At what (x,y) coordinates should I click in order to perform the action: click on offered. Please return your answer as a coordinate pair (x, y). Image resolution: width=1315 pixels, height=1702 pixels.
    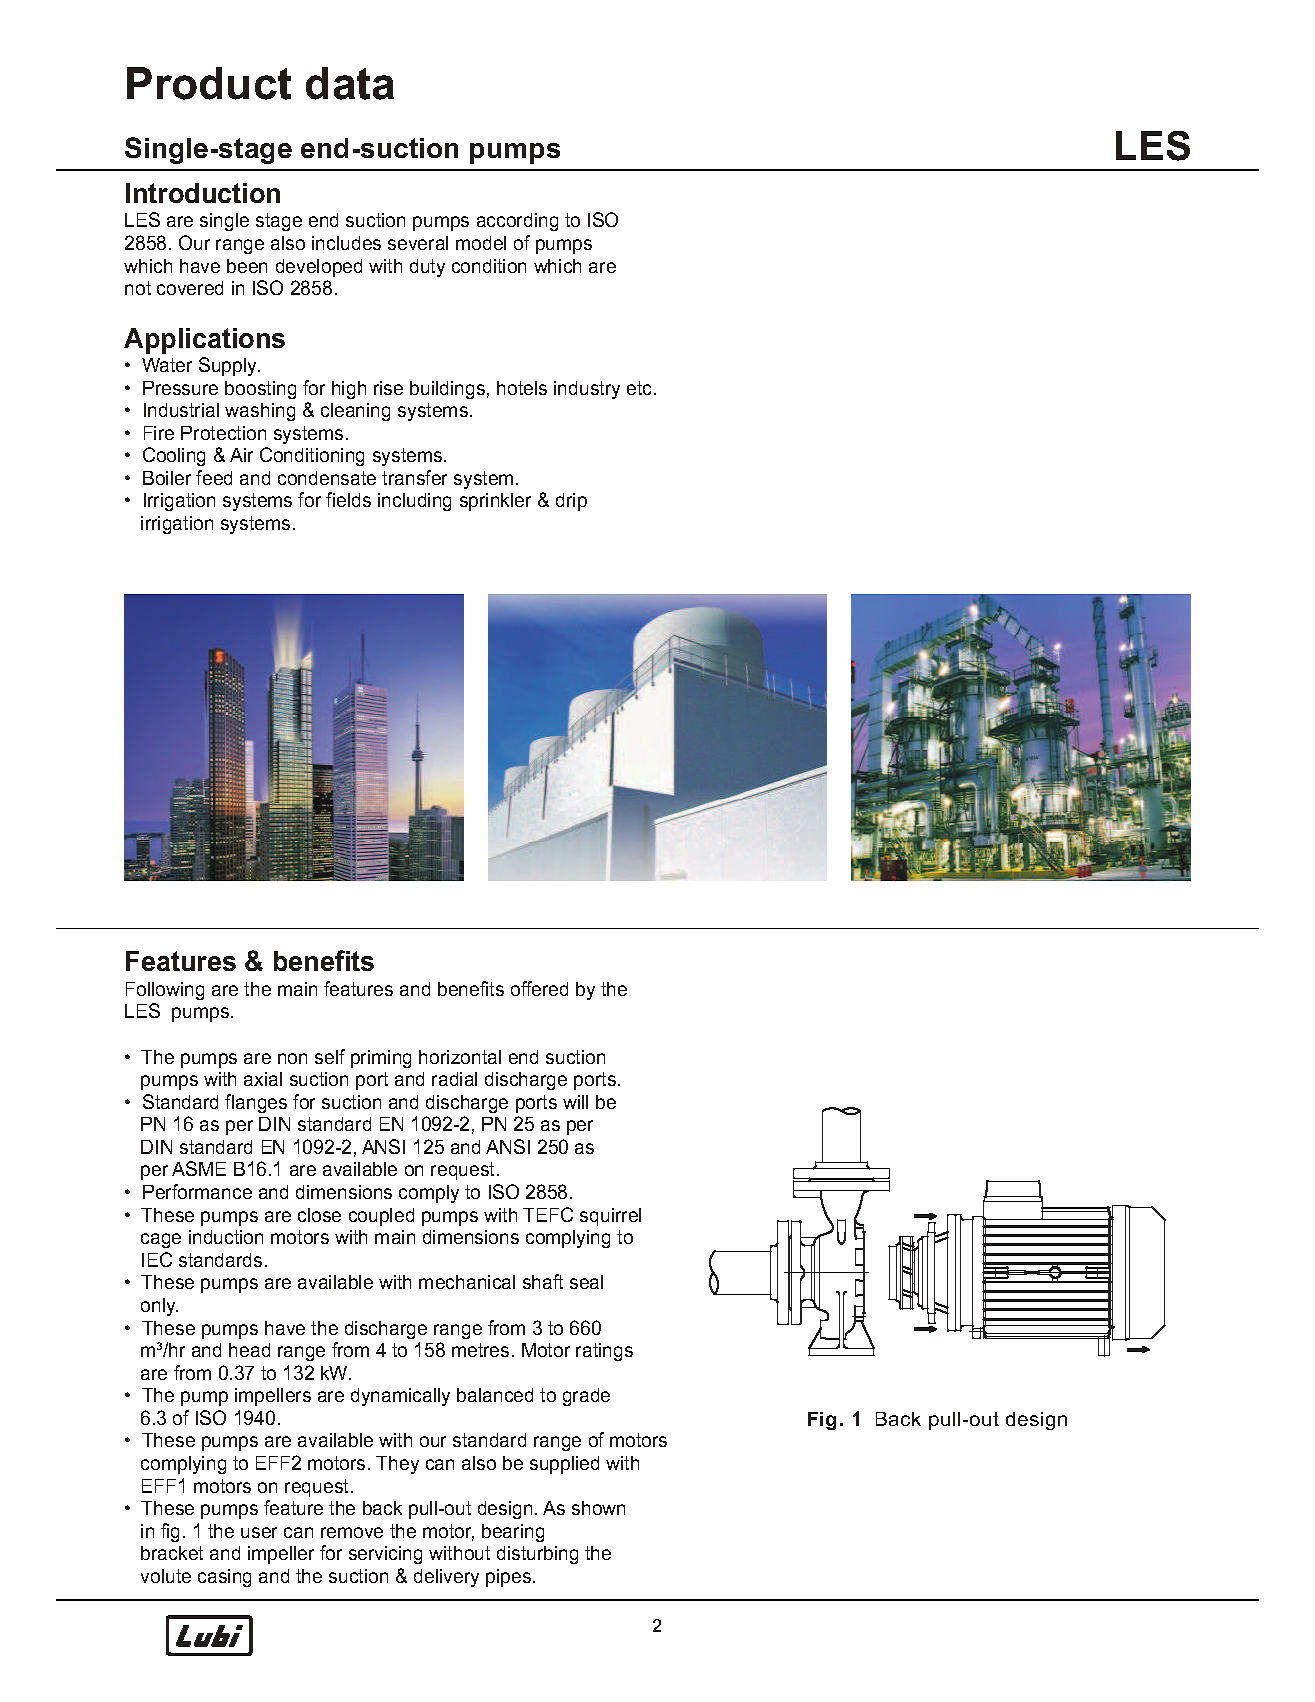
    Looking at the image, I should click on (539, 988).
